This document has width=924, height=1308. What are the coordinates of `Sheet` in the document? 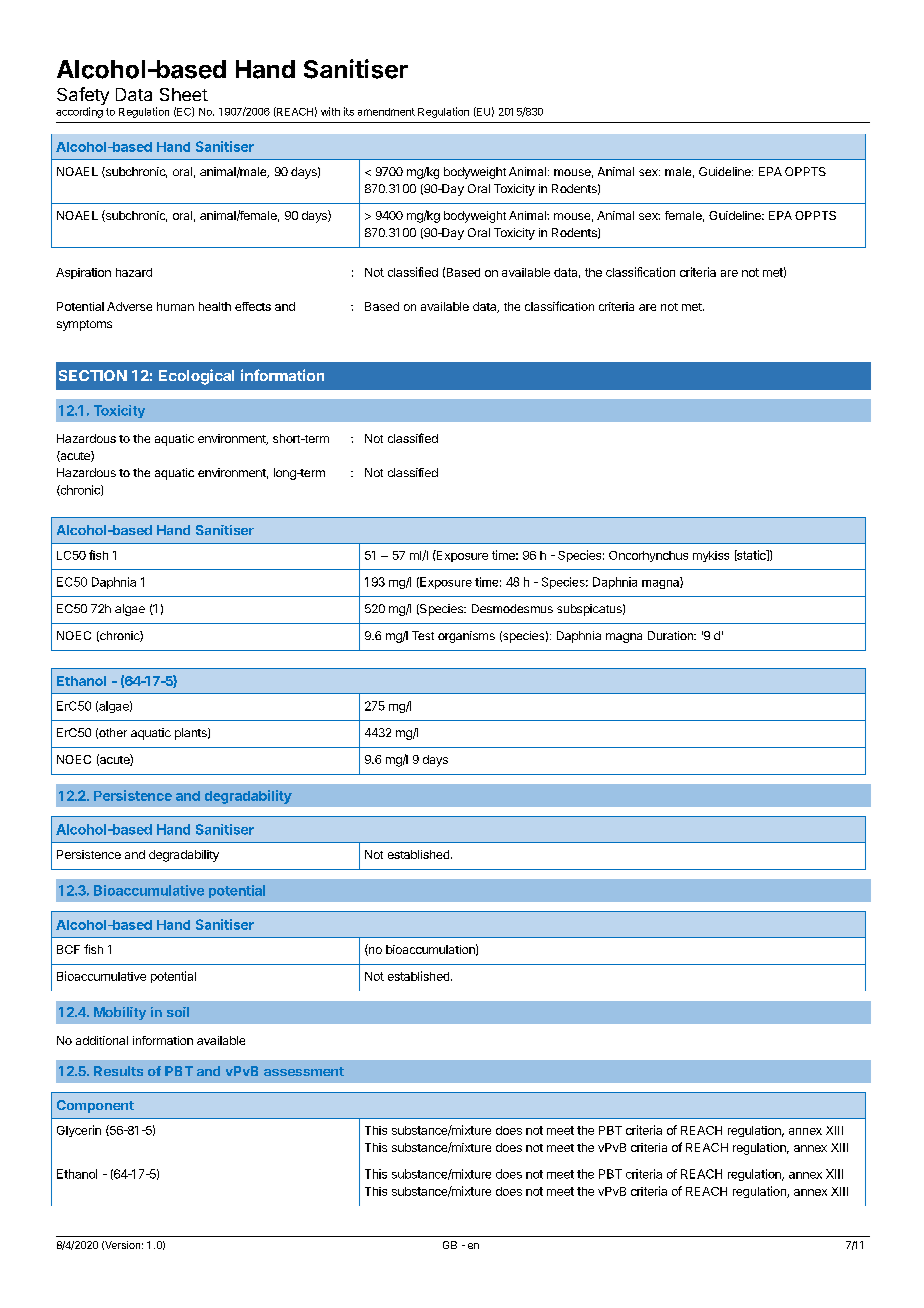 It's located at (184, 94).
